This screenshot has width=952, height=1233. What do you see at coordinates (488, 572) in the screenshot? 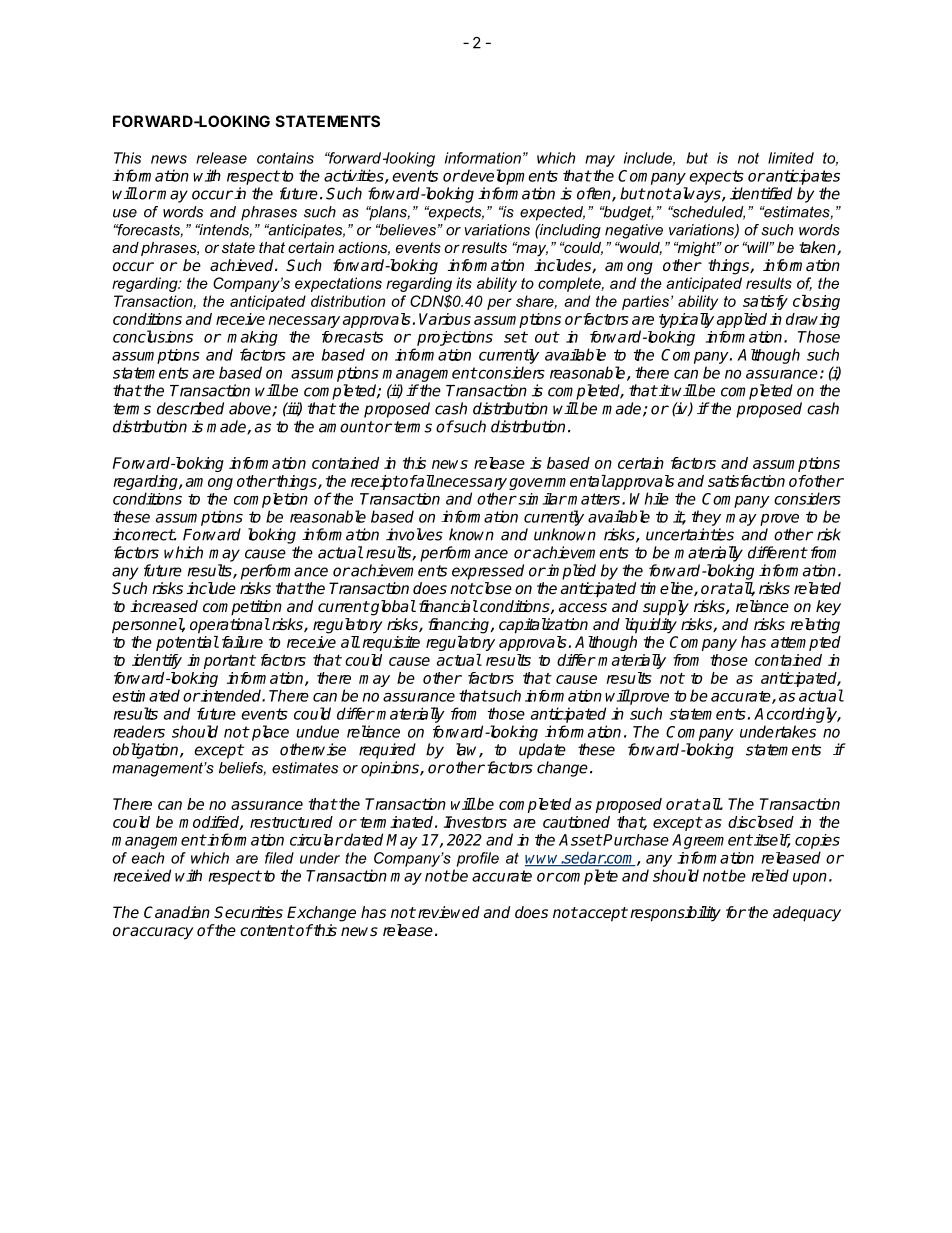
I see `expressed` at bounding box center [488, 572].
